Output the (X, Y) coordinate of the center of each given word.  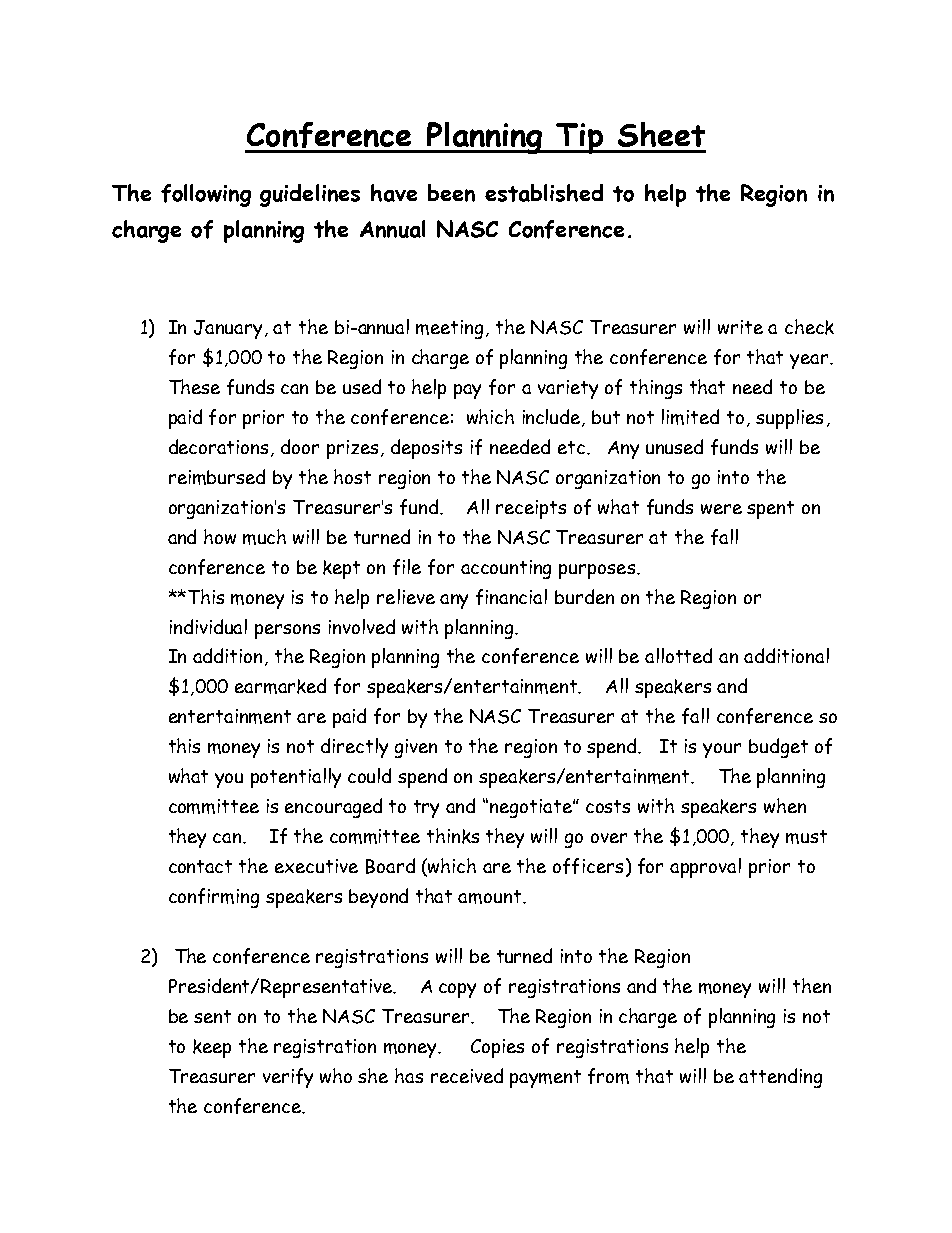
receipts (531, 509)
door (300, 446)
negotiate (532, 808)
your (722, 750)
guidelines (310, 195)
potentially (296, 778)
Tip (580, 138)
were (721, 509)
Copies (497, 1048)
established (544, 193)
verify (288, 1078)
